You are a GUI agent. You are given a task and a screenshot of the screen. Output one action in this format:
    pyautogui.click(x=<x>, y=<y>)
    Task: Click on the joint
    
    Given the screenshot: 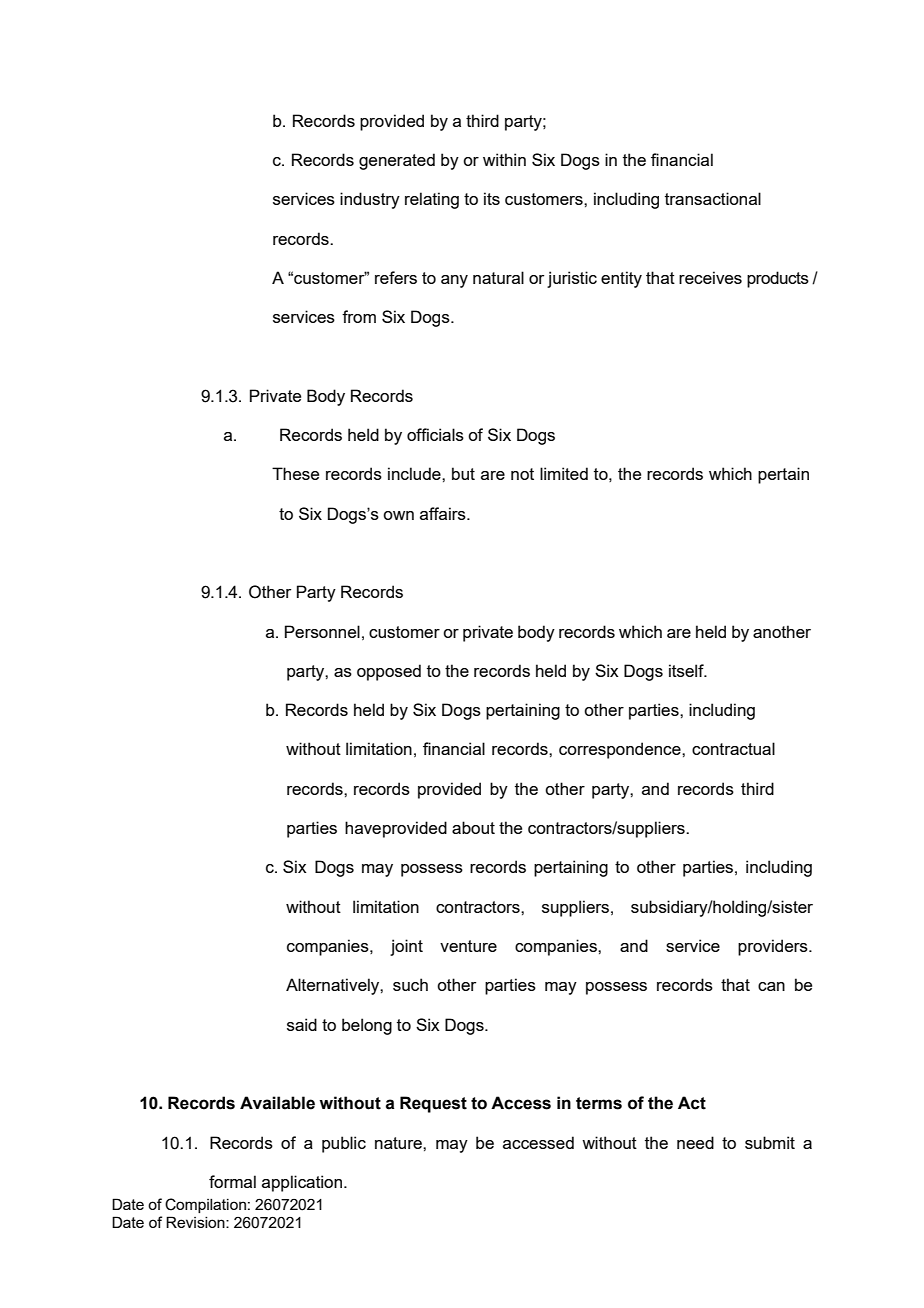 What is the action you would take?
    pyautogui.click(x=406, y=947)
